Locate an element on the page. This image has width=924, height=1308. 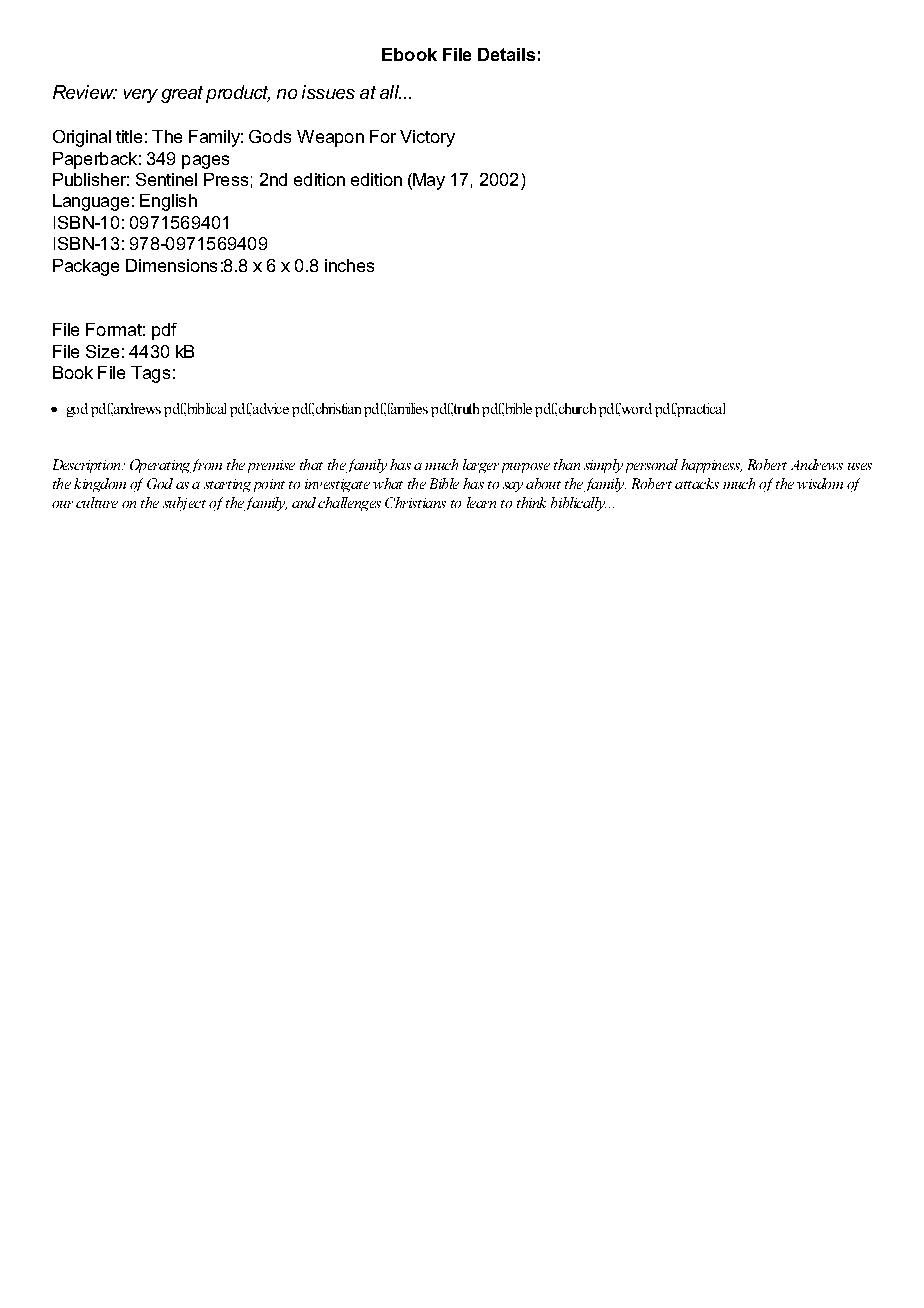
Operating is located at coordinates (160, 466).
